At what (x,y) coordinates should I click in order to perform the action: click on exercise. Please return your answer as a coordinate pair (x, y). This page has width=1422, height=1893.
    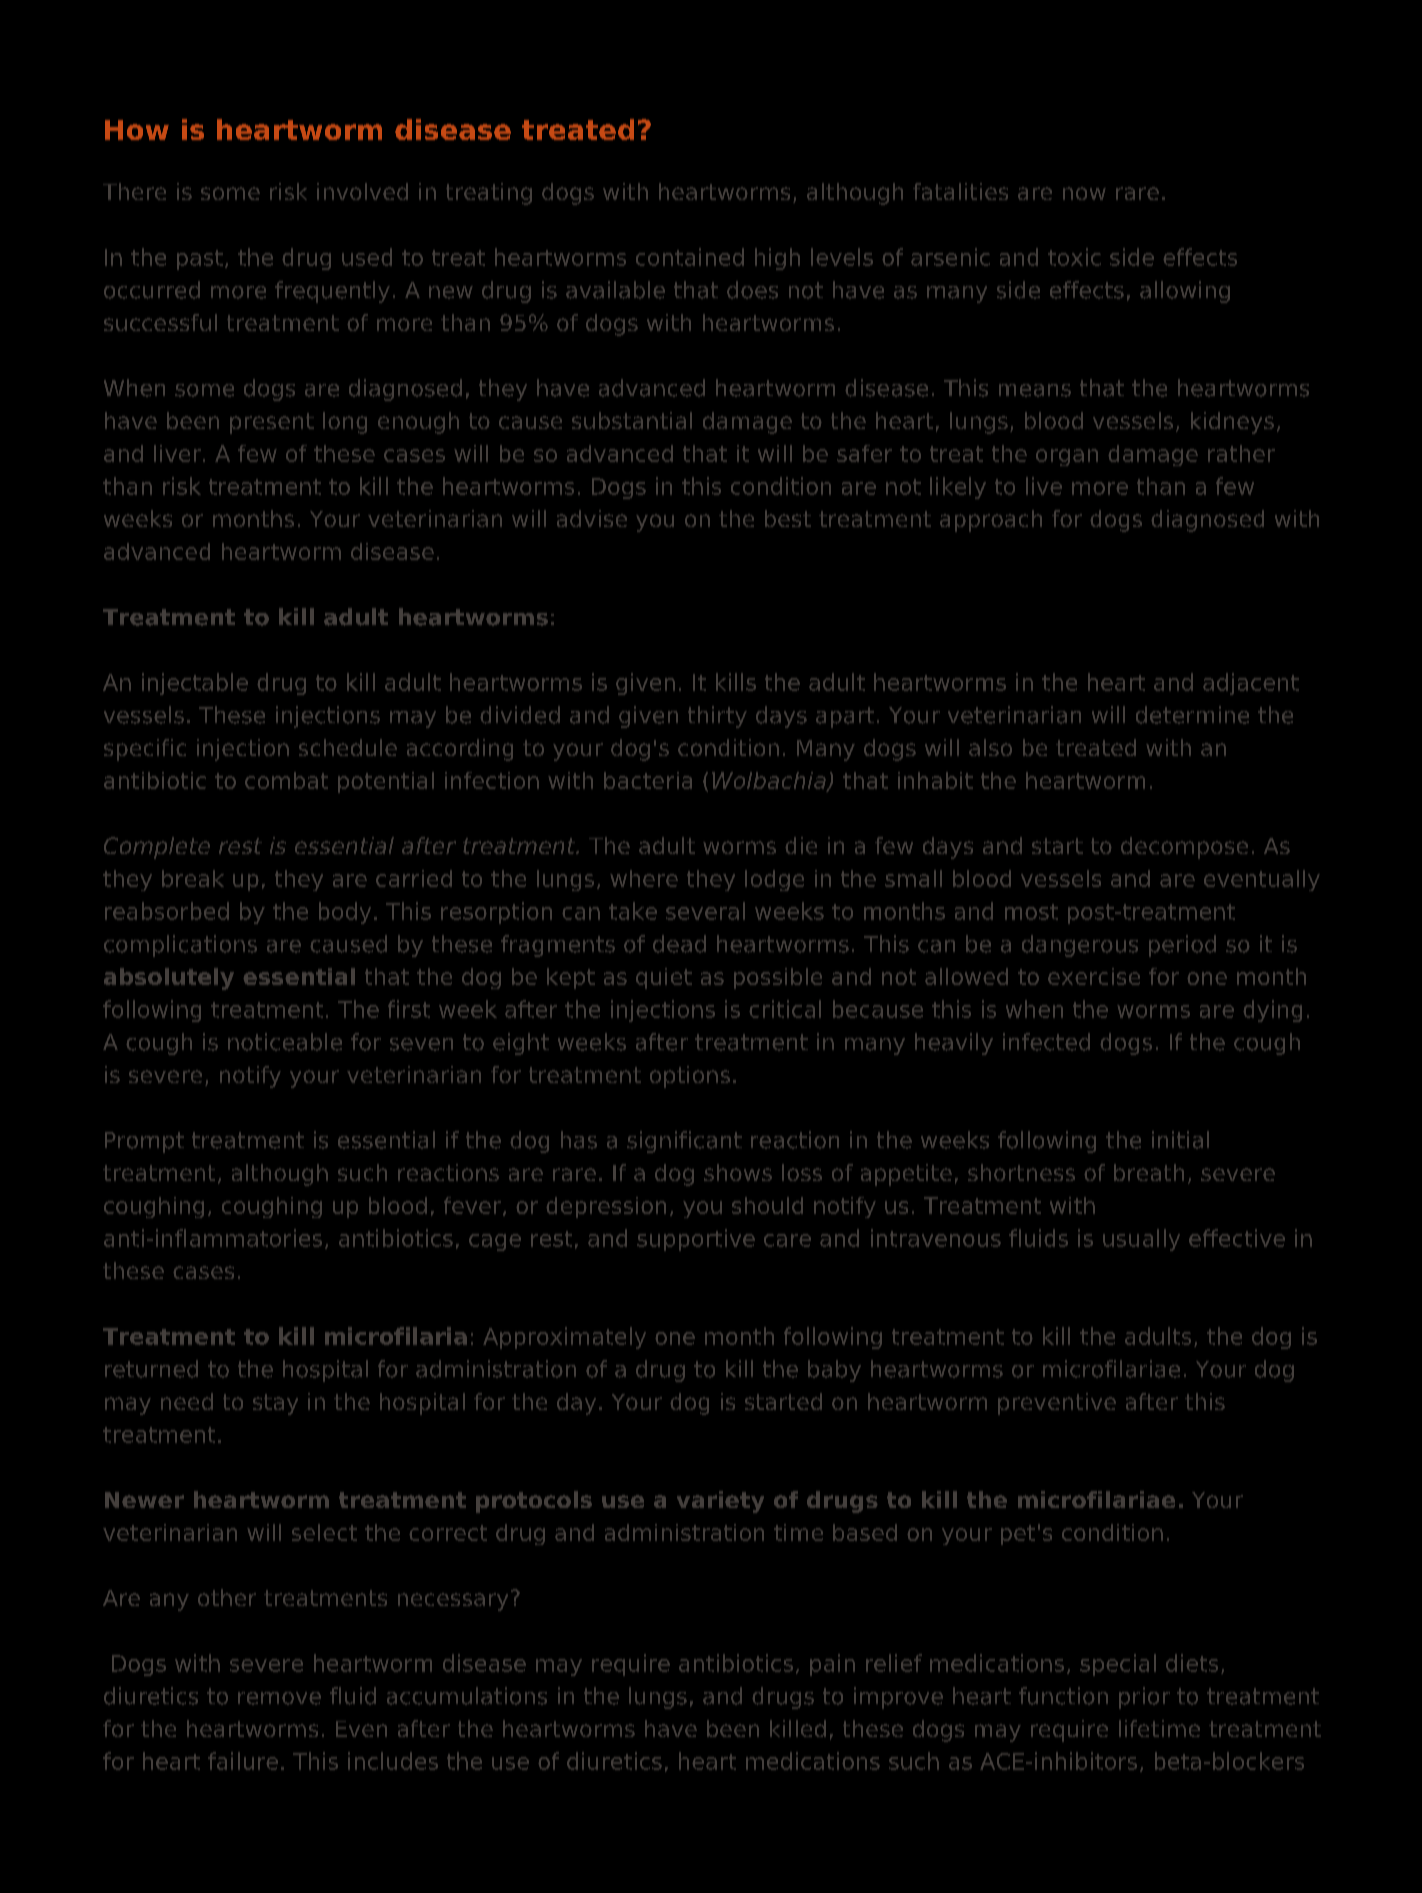
    Looking at the image, I should click on (1094, 976).
